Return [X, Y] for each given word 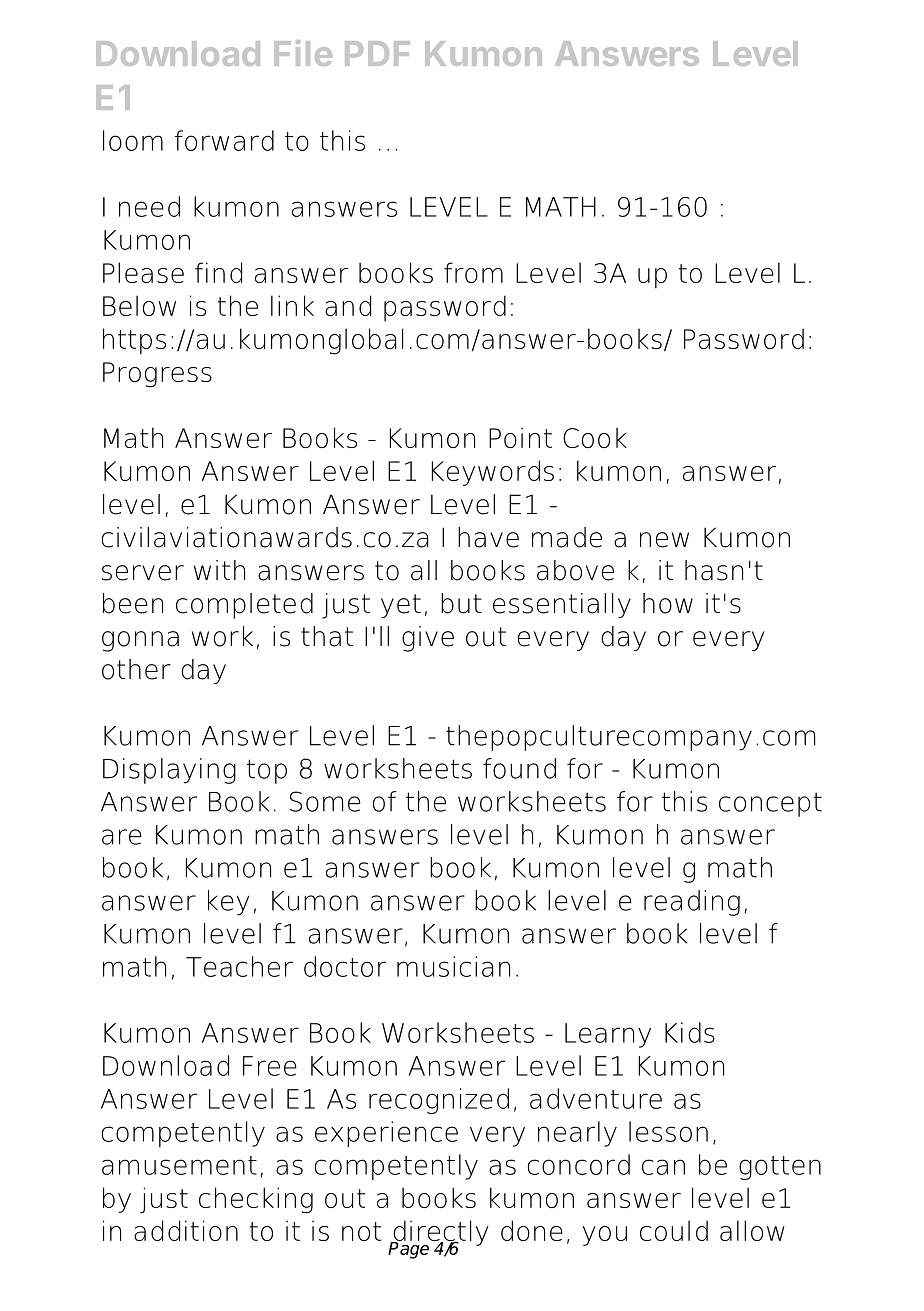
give [428, 639]
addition [186, 1230]
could [674, 1230]
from [473, 272]
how [668, 603]
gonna [140, 641]
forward [224, 140]
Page [410, 1249]
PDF [377, 53]
